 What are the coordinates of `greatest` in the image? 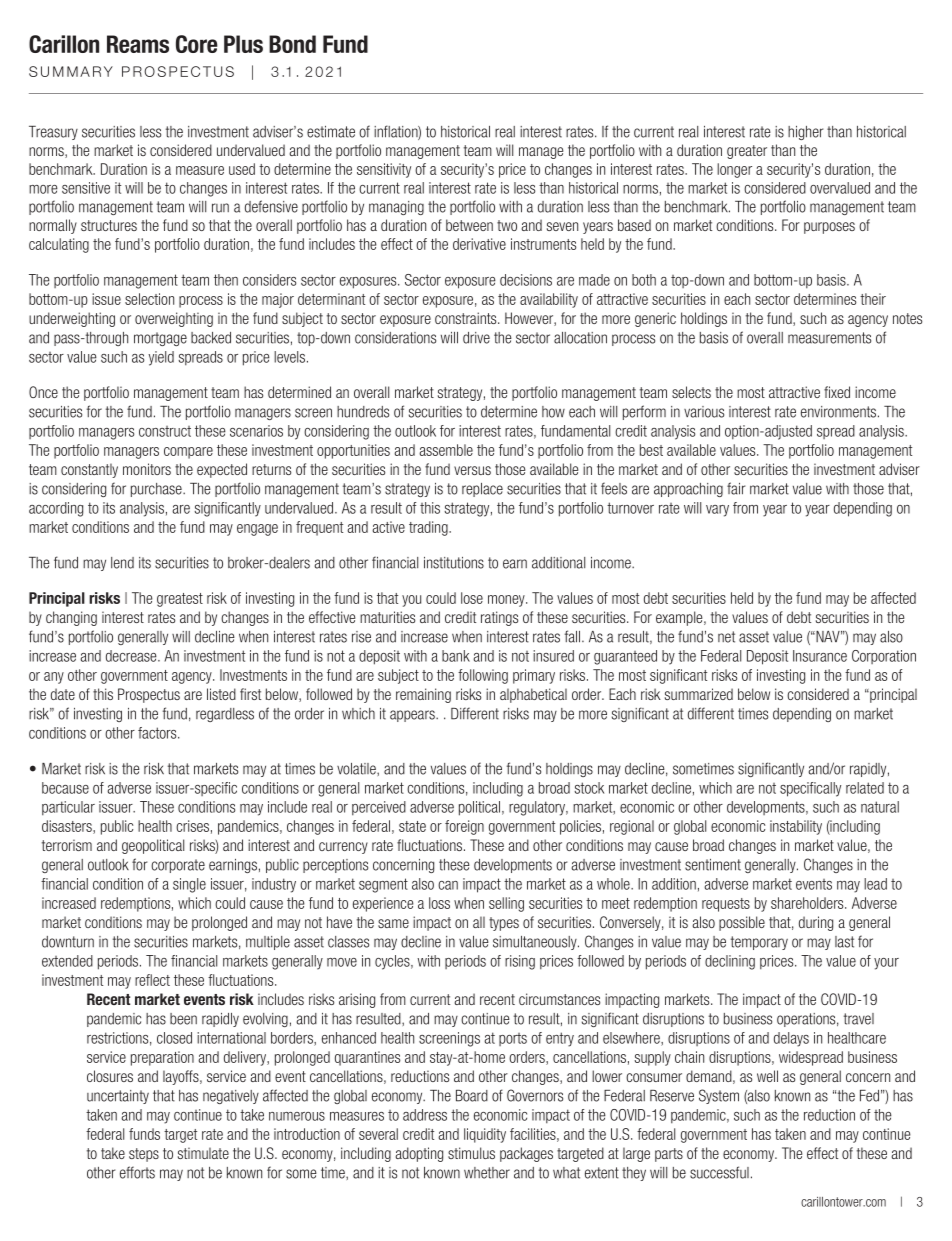 It's located at (180, 600).
